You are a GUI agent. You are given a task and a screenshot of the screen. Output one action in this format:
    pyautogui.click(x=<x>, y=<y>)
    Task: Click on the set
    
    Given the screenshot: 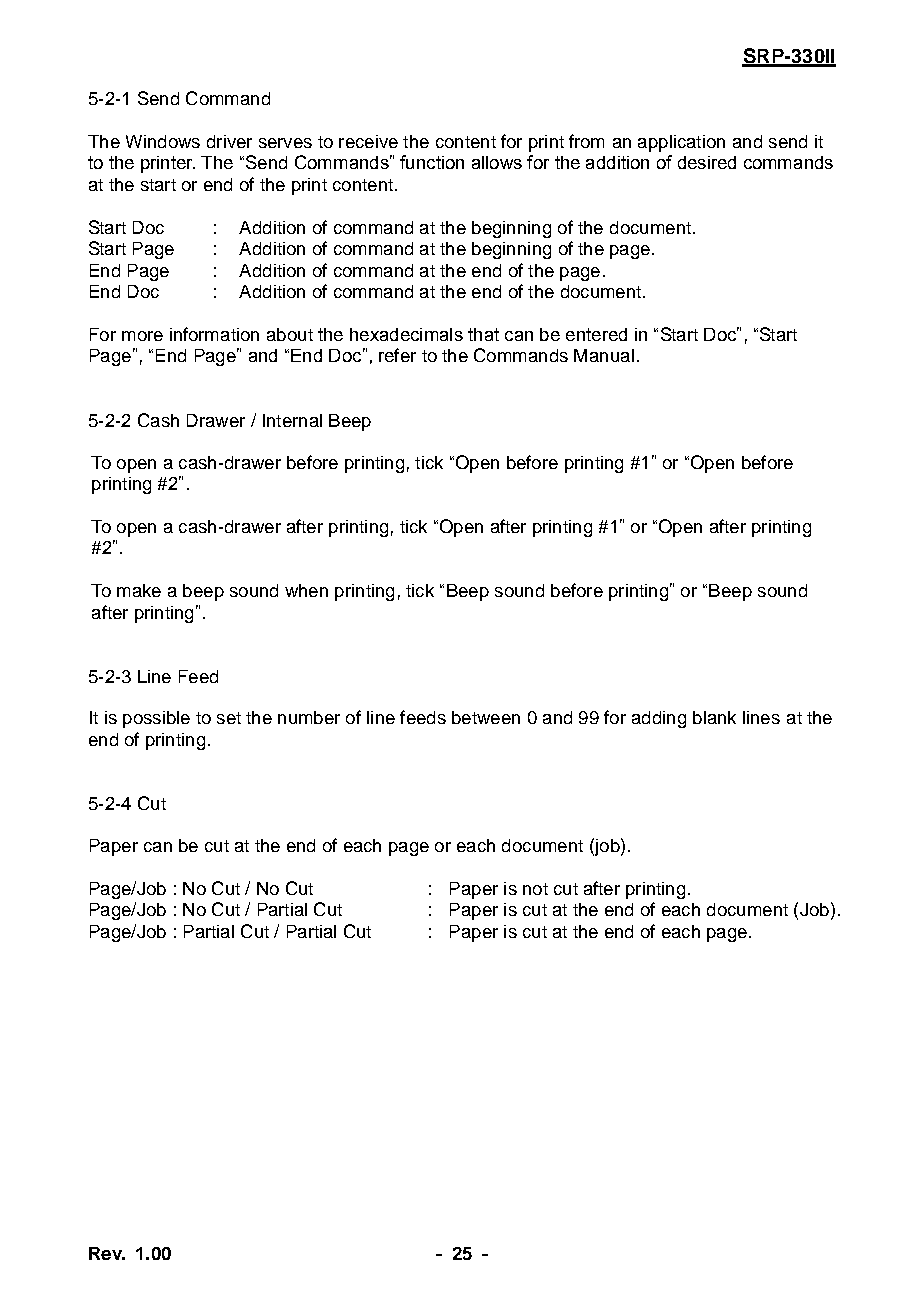 What is the action you would take?
    pyautogui.click(x=229, y=718)
